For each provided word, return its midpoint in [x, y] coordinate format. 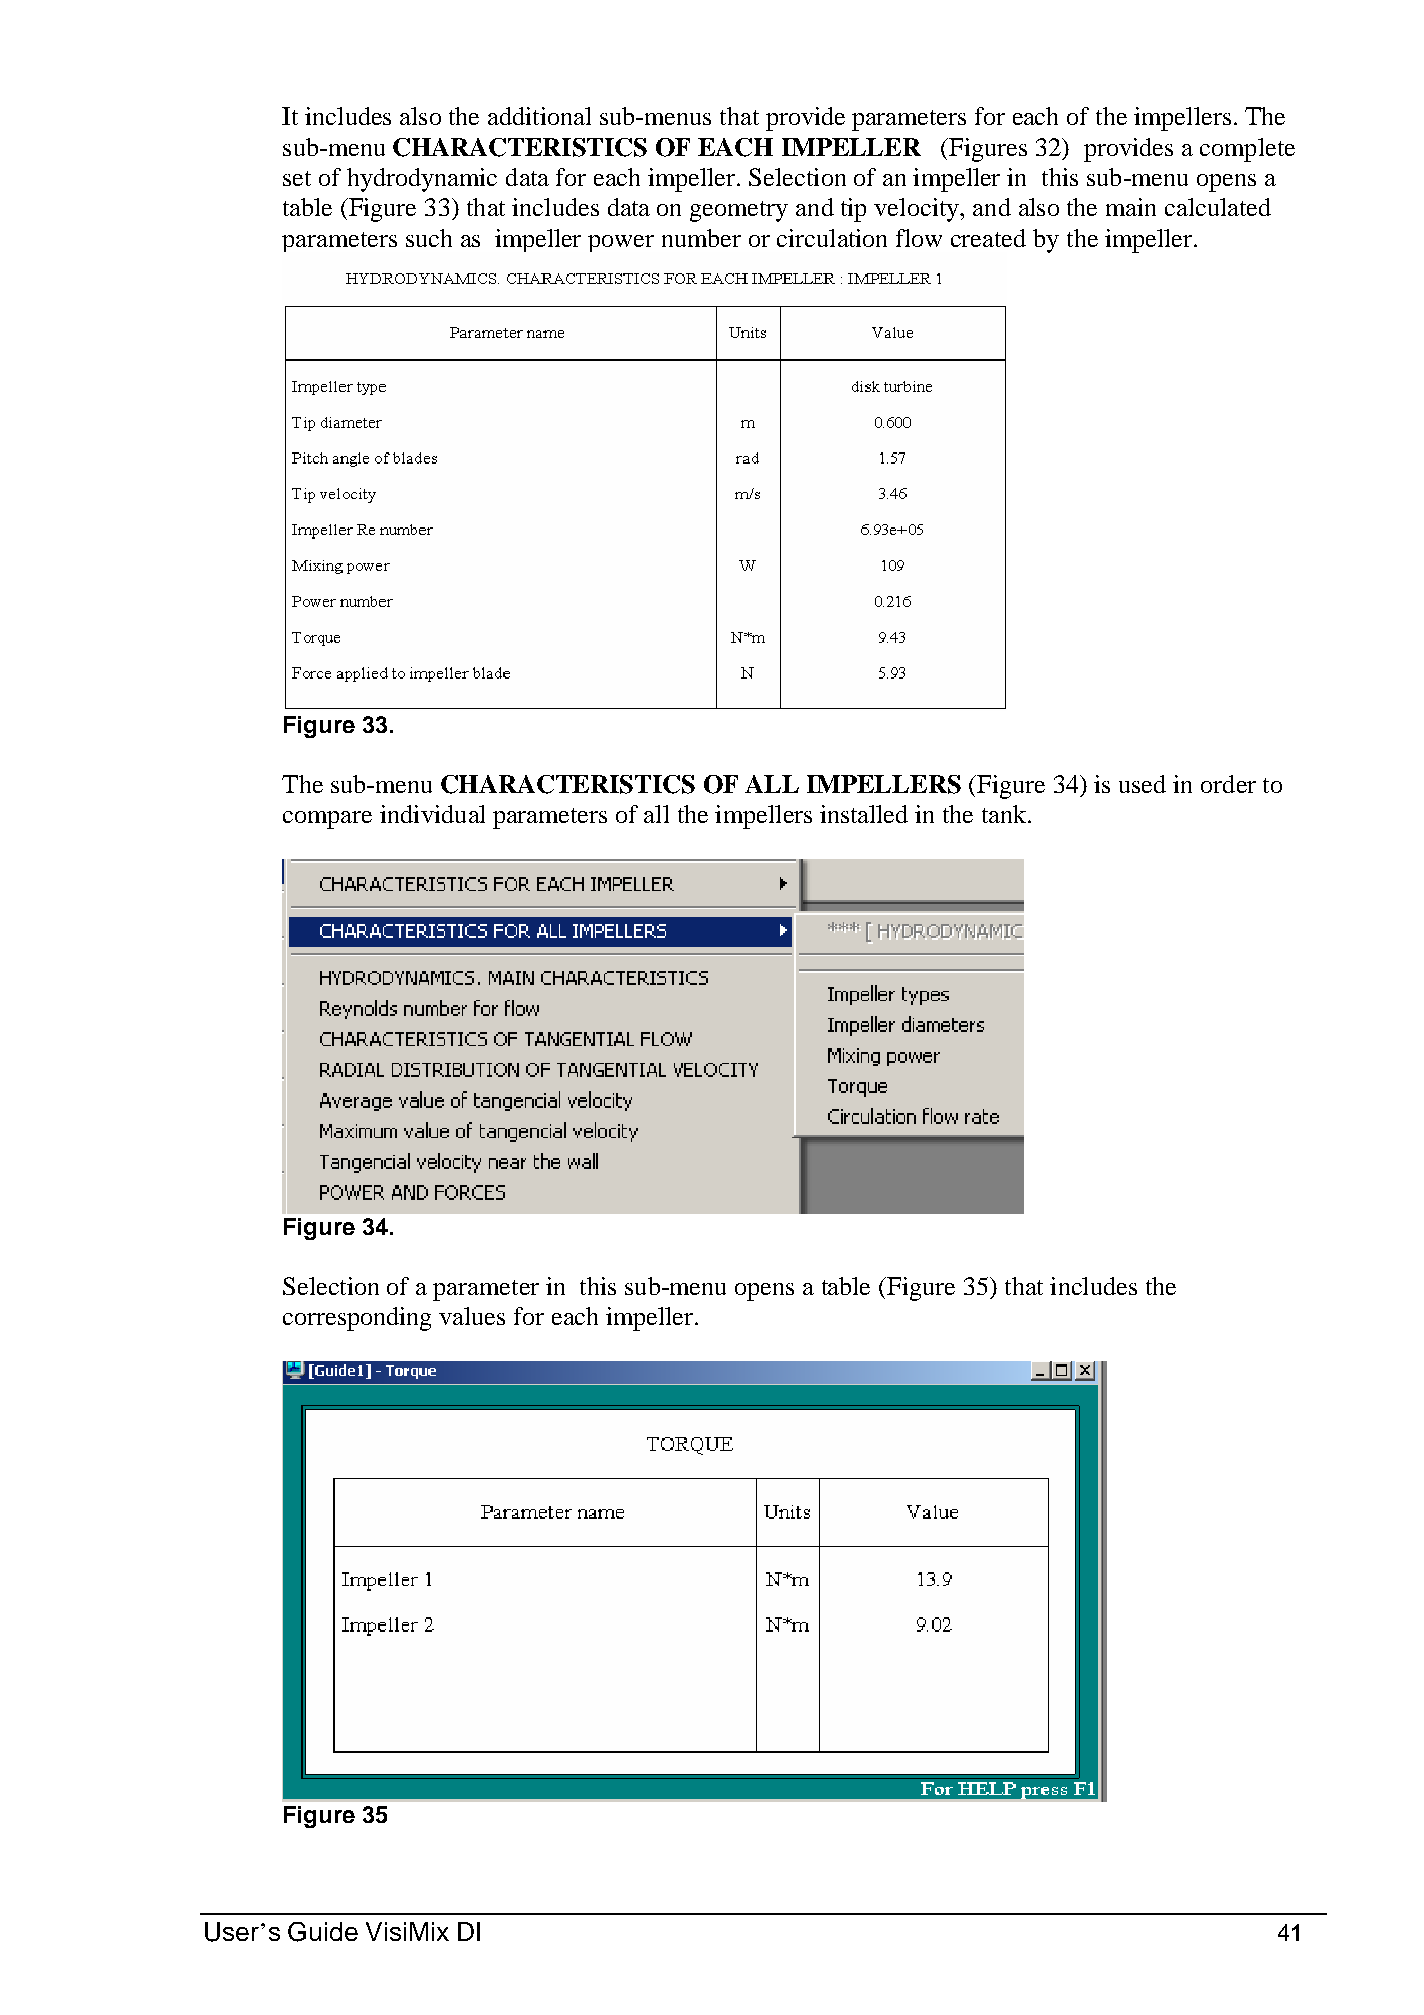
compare [327, 820]
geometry [739, 211]
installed [864, 814]
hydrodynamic [422, 180]
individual [432, 814]
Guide [323, 1932]
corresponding [357, 1319]
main [1131, 207]
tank [1006, 814]
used [1142, 784]
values [472, 1316]
